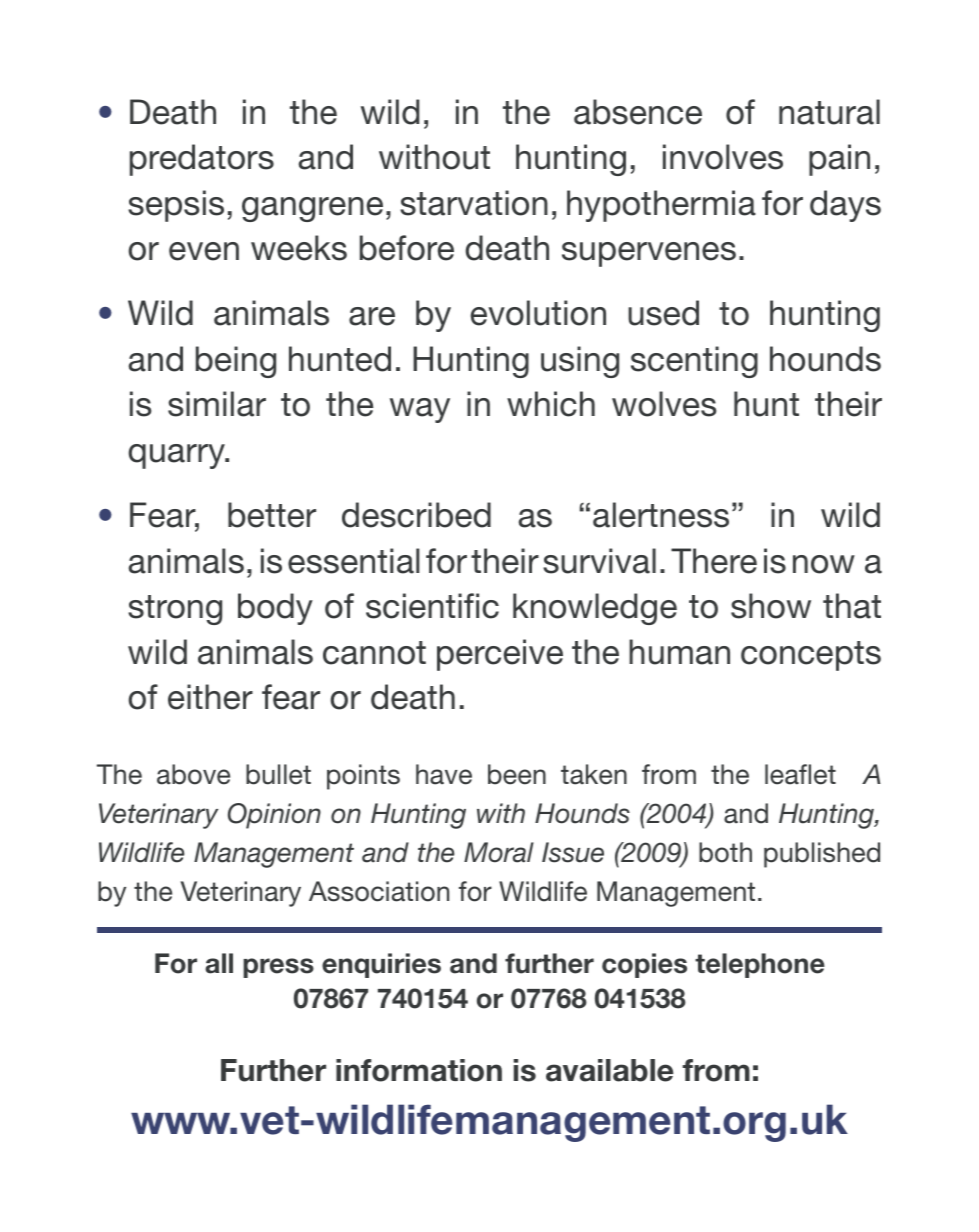 This screenshot has height=1232, width=979. What do you see at coordinates (517, 774) in the screenshot?
I see `been` at bounding box center [517, 774].
